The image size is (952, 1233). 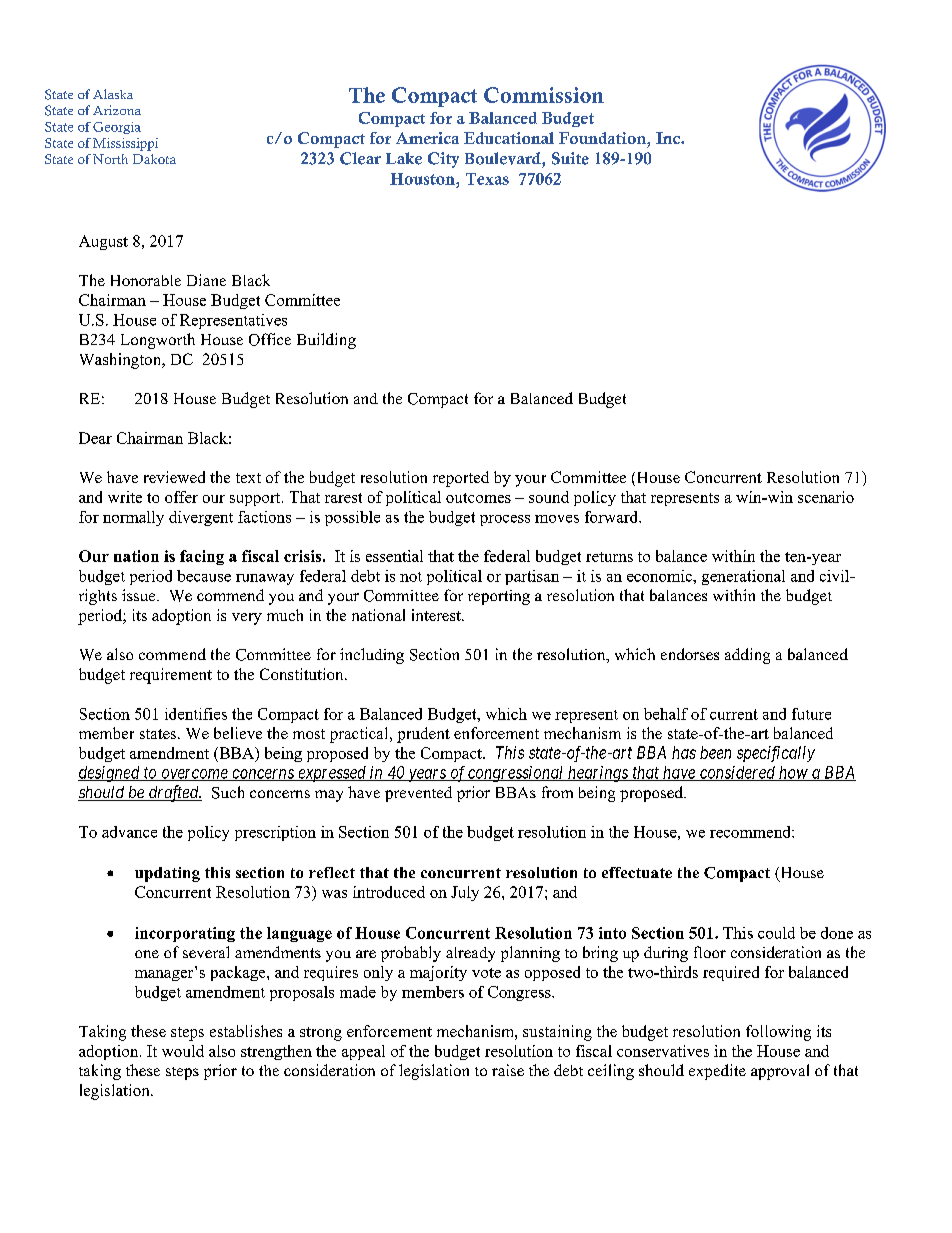 I want to click on considered, so click(x=738, y=773).
